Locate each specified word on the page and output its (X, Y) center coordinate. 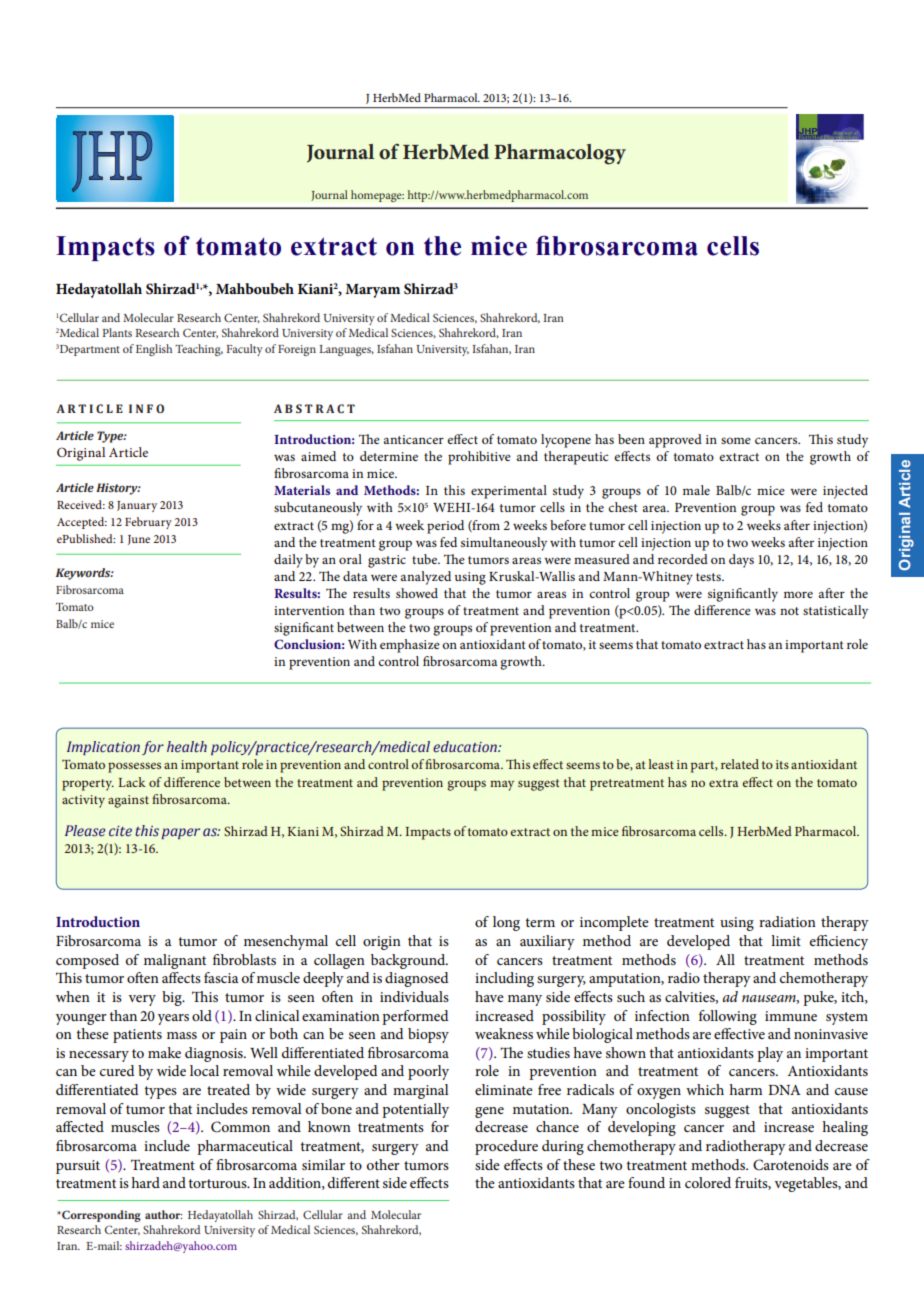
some (736, 440)
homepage (377, 196)
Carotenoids (791, 1165)
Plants (117, 332)
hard (145, 1182)
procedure (506, 1147)
